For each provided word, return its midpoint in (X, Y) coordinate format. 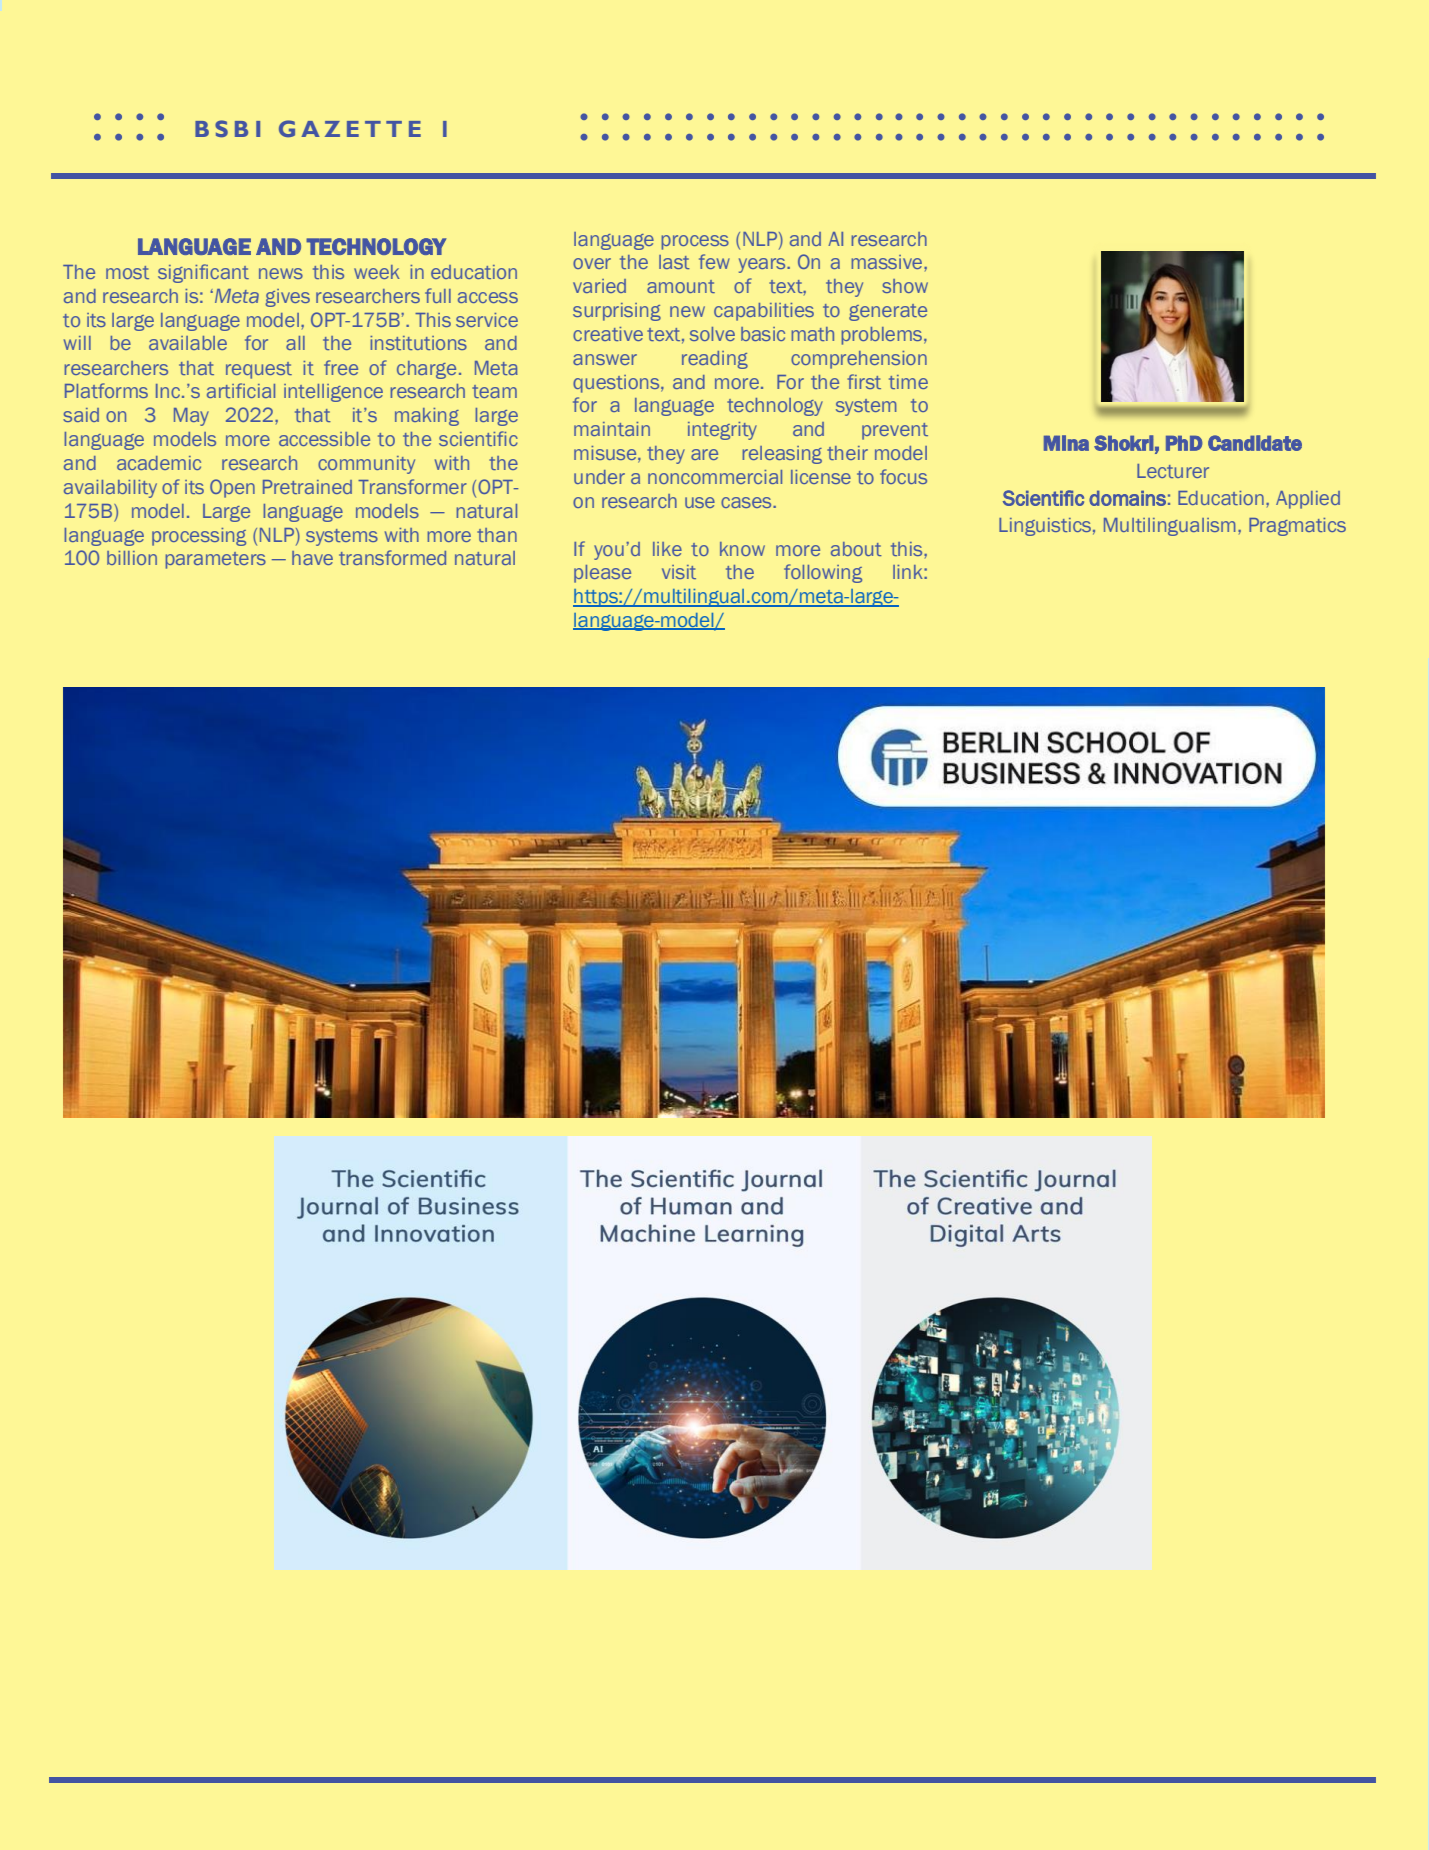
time (908, 382)
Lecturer (1173, 471)
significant (203, 273)
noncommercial (715, 477)
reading (715, 360)
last (674, 262)
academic (159, 463)
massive (888, 262)
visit (679, 572)
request (259, 370)
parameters (216, 560)
